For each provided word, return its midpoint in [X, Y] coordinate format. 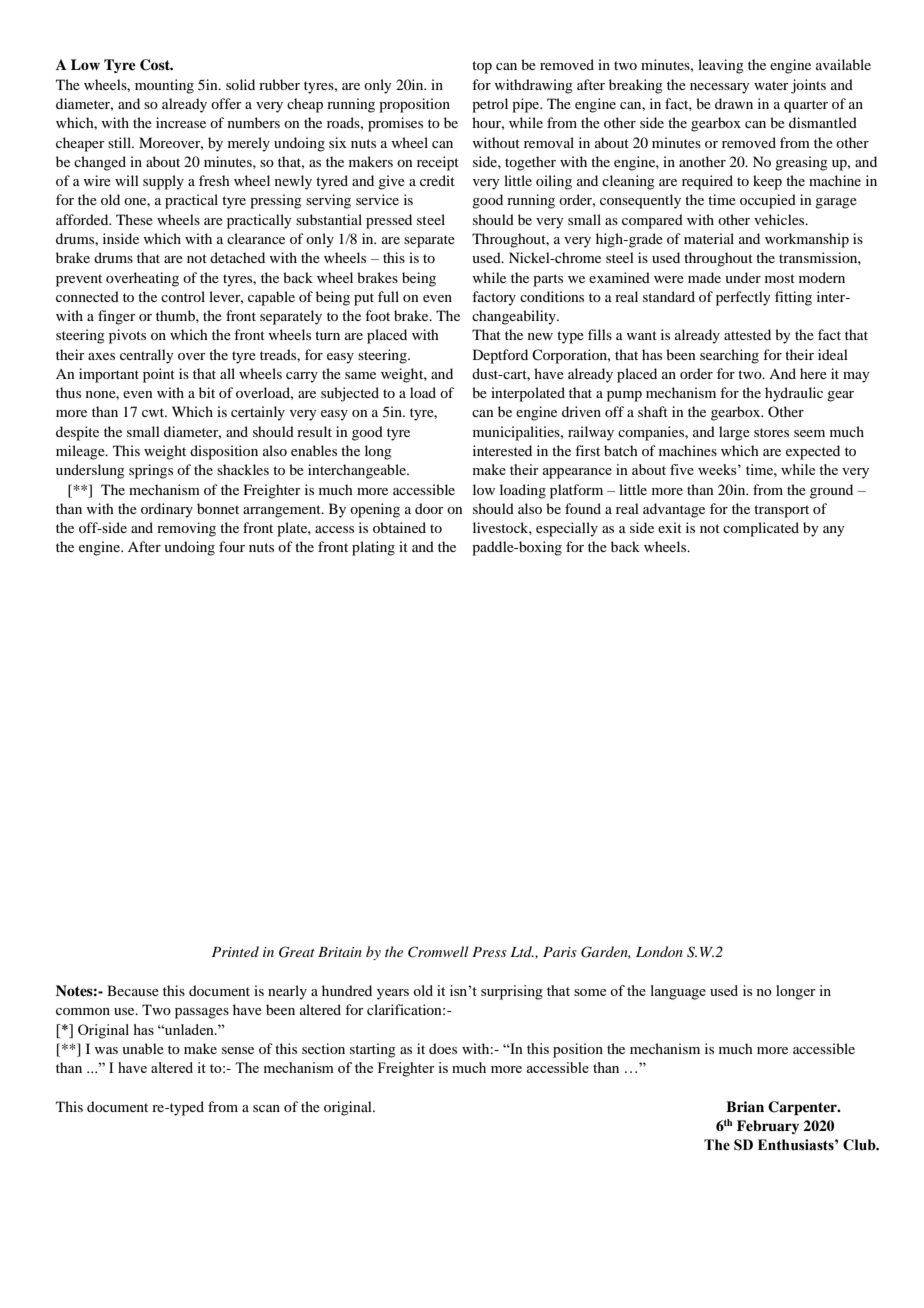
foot [377, 315]
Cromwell [438, 952]
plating [373, 548]
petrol [490, 105]
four [232, 546]
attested [747, 334]
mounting [164, 86]
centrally [146, 356]
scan [266, 1108]
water [771, 85]
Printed [235, 951]
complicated [761, 529]
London [659, 951]
